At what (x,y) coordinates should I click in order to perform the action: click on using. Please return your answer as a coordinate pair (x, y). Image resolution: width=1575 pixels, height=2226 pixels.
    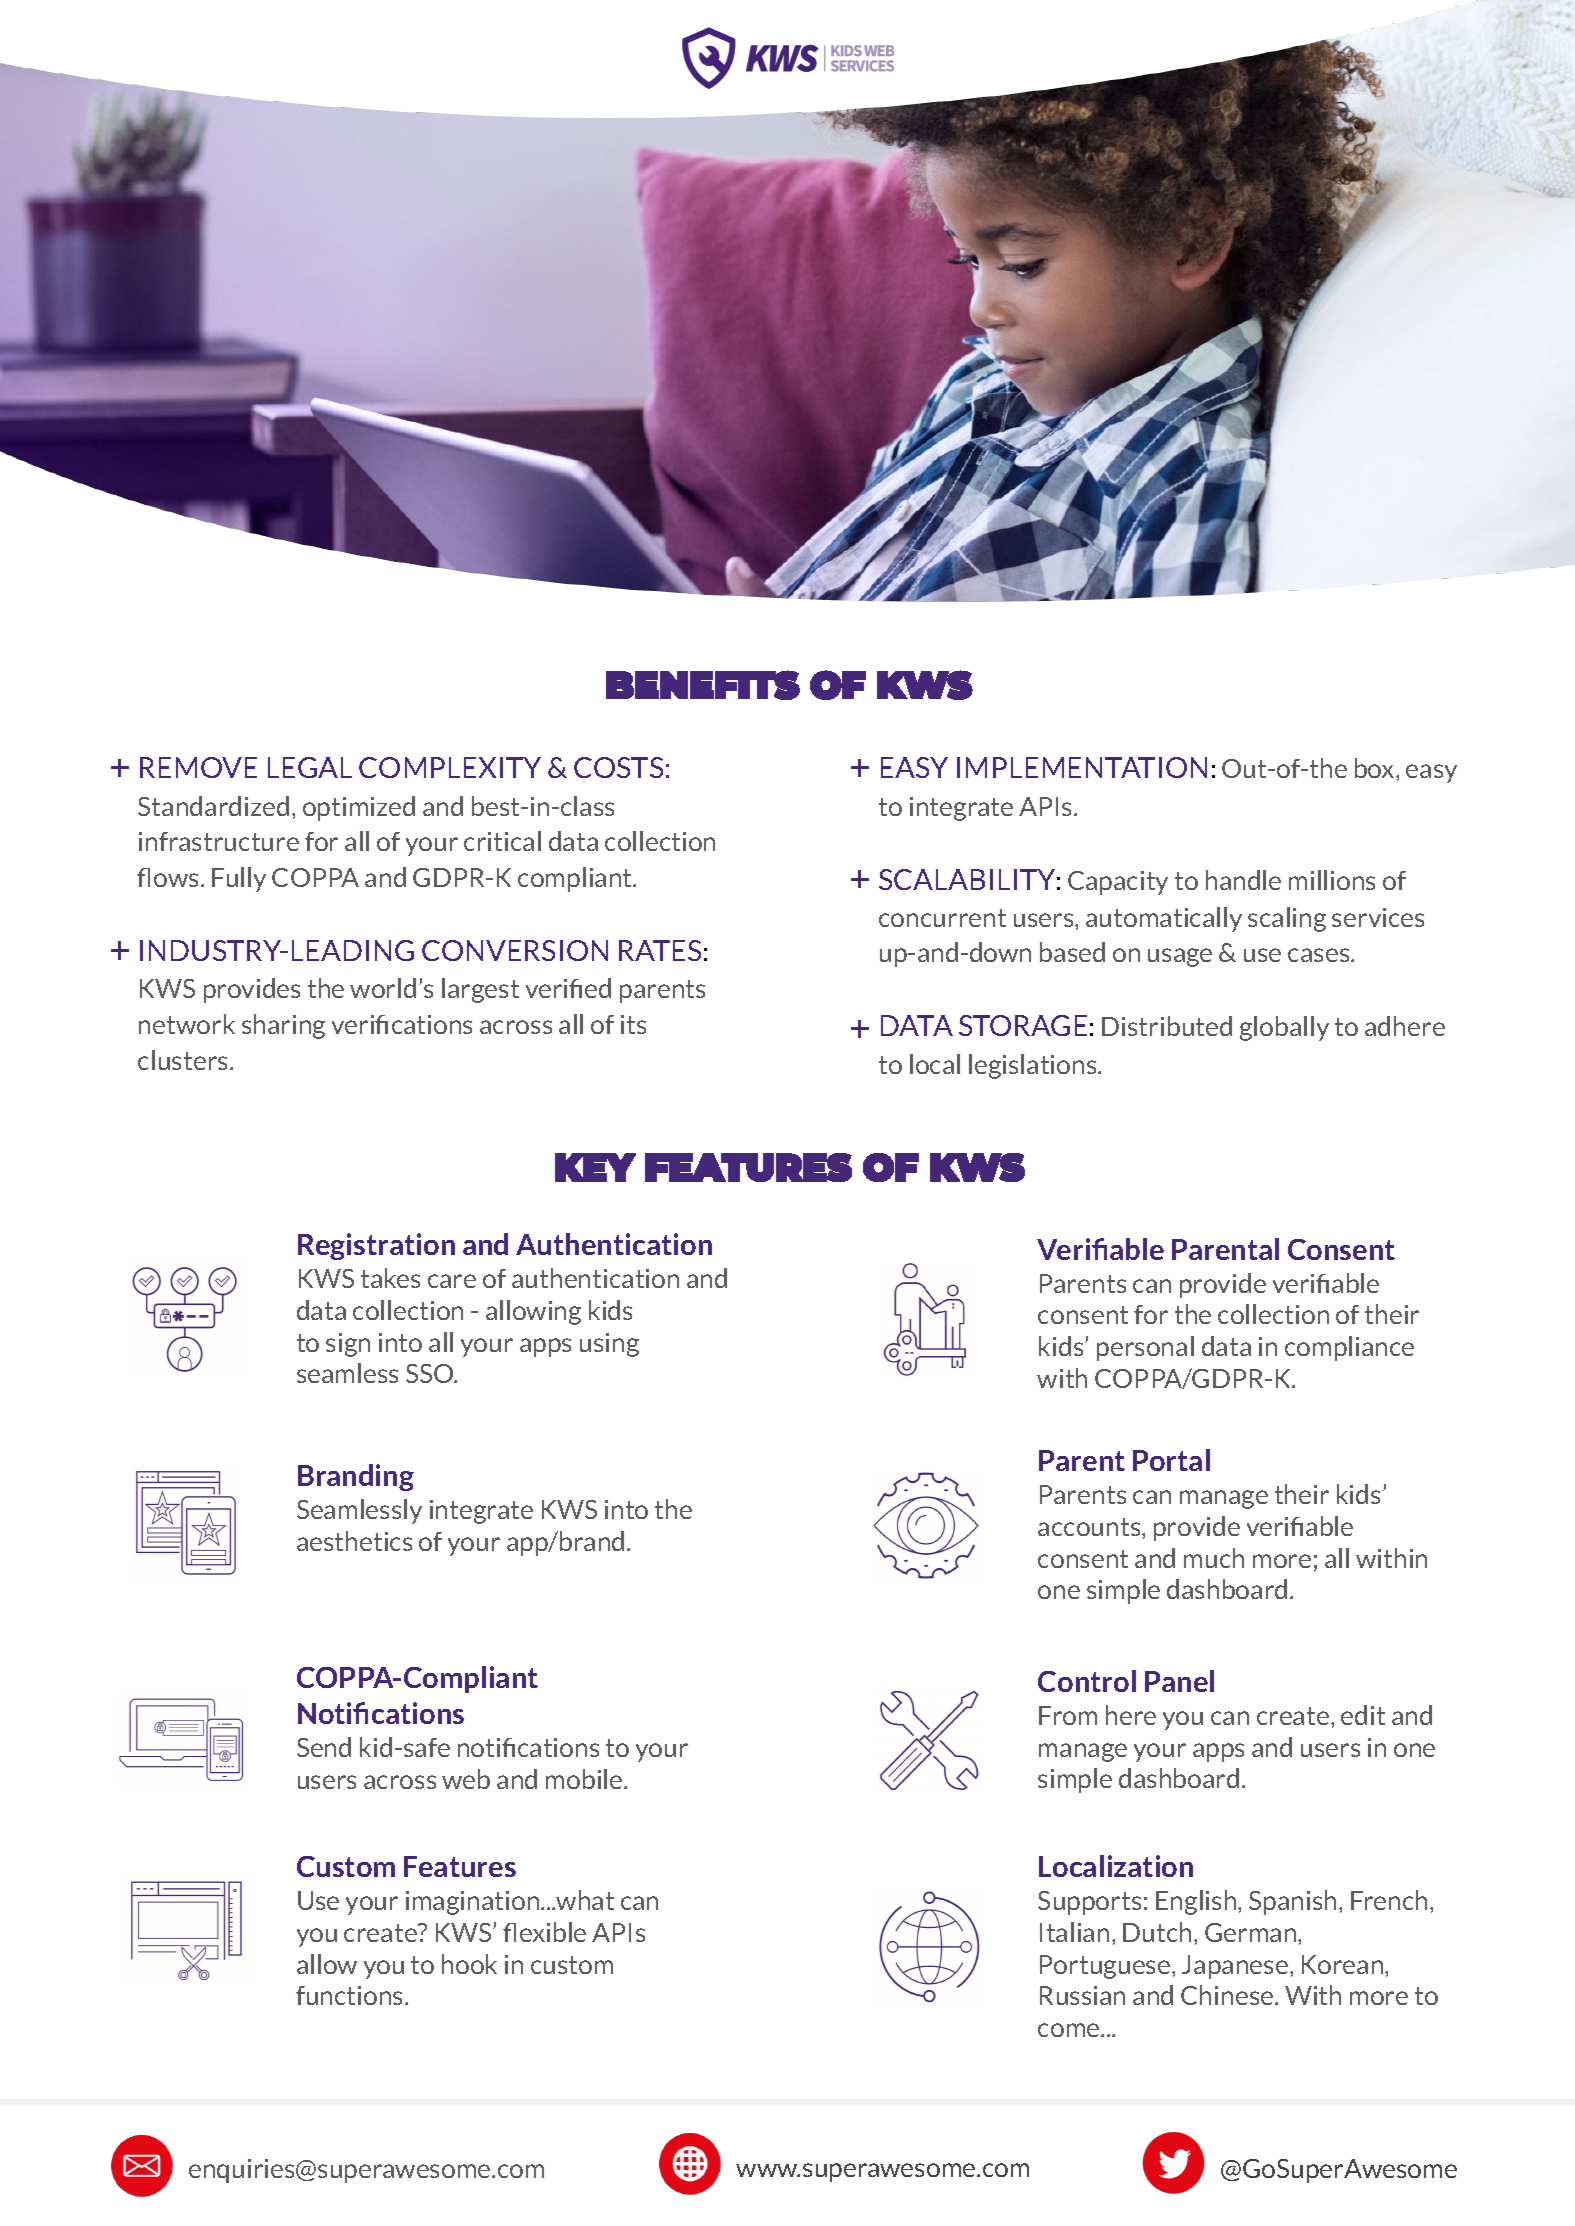
    Looking at the image, I should click on (609, 1345).
